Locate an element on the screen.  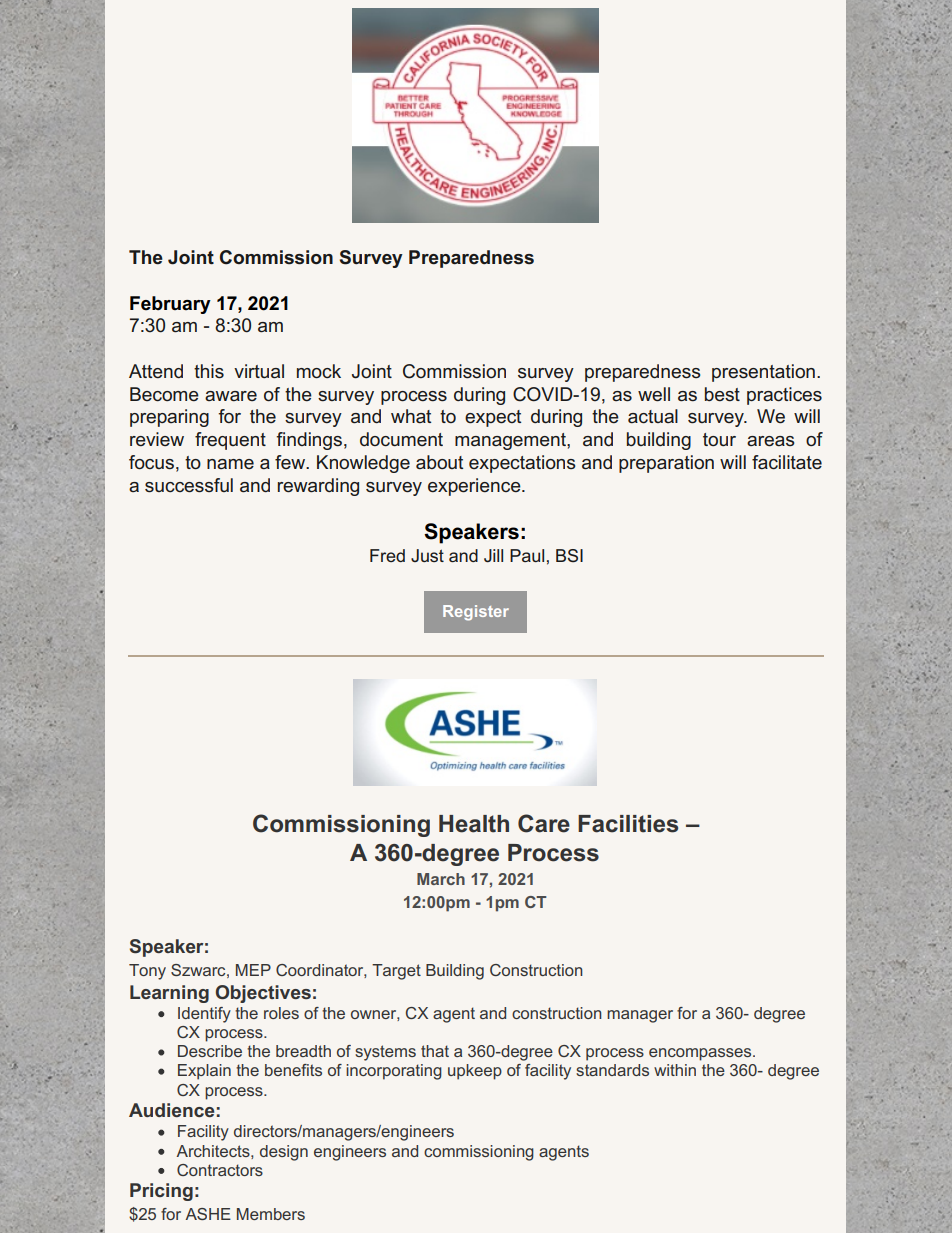
within is located at coordinates (675, 1070).
